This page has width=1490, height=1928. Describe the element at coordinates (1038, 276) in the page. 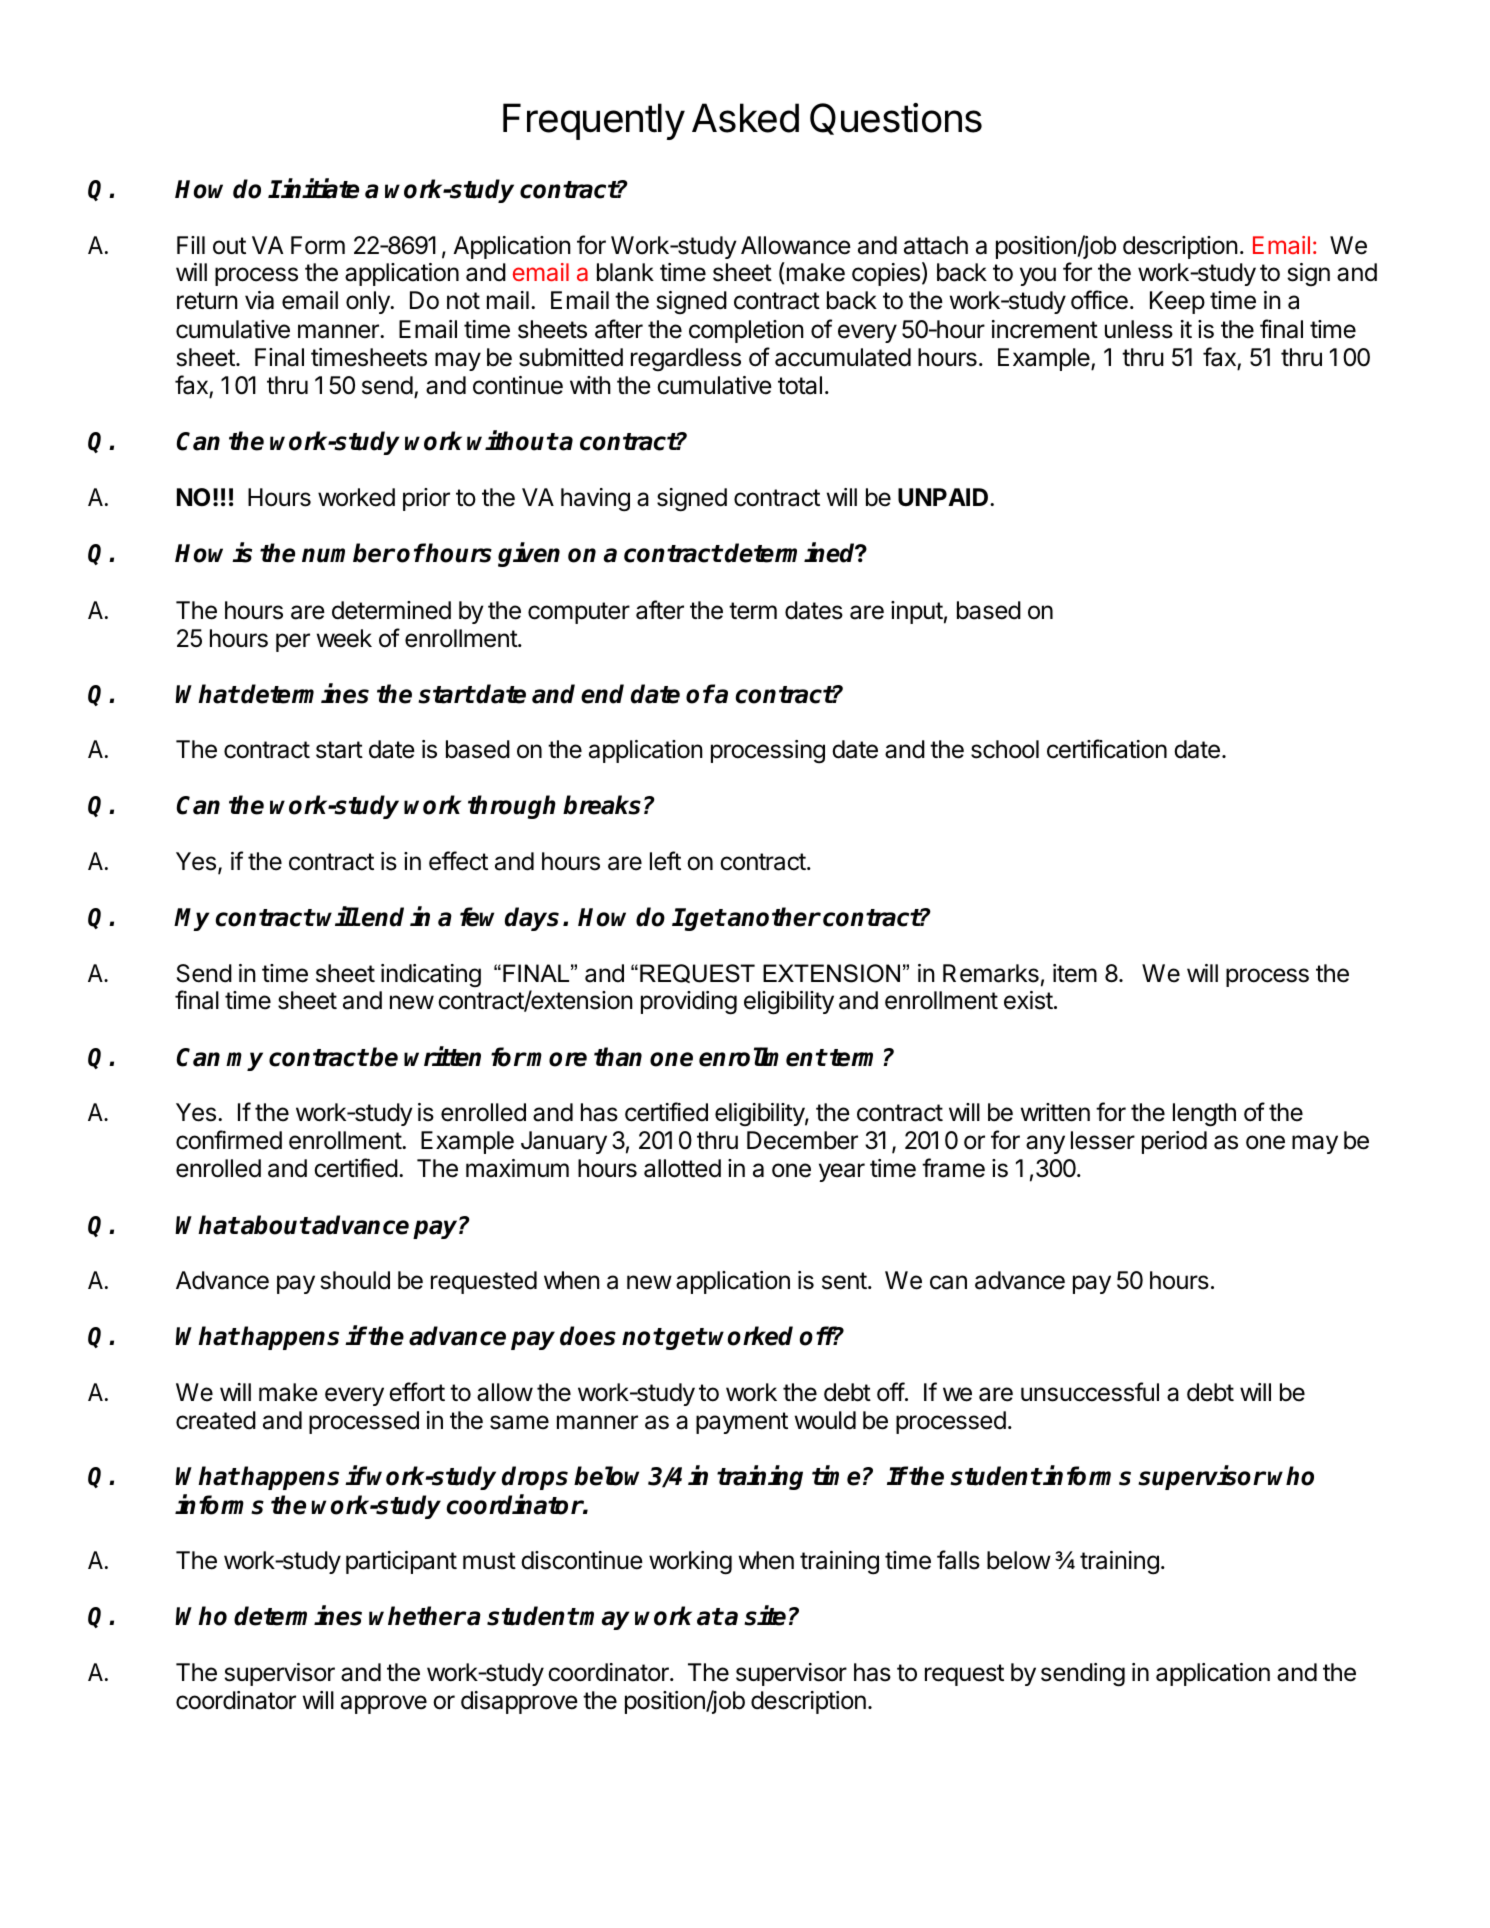

I see `you` at that location.
